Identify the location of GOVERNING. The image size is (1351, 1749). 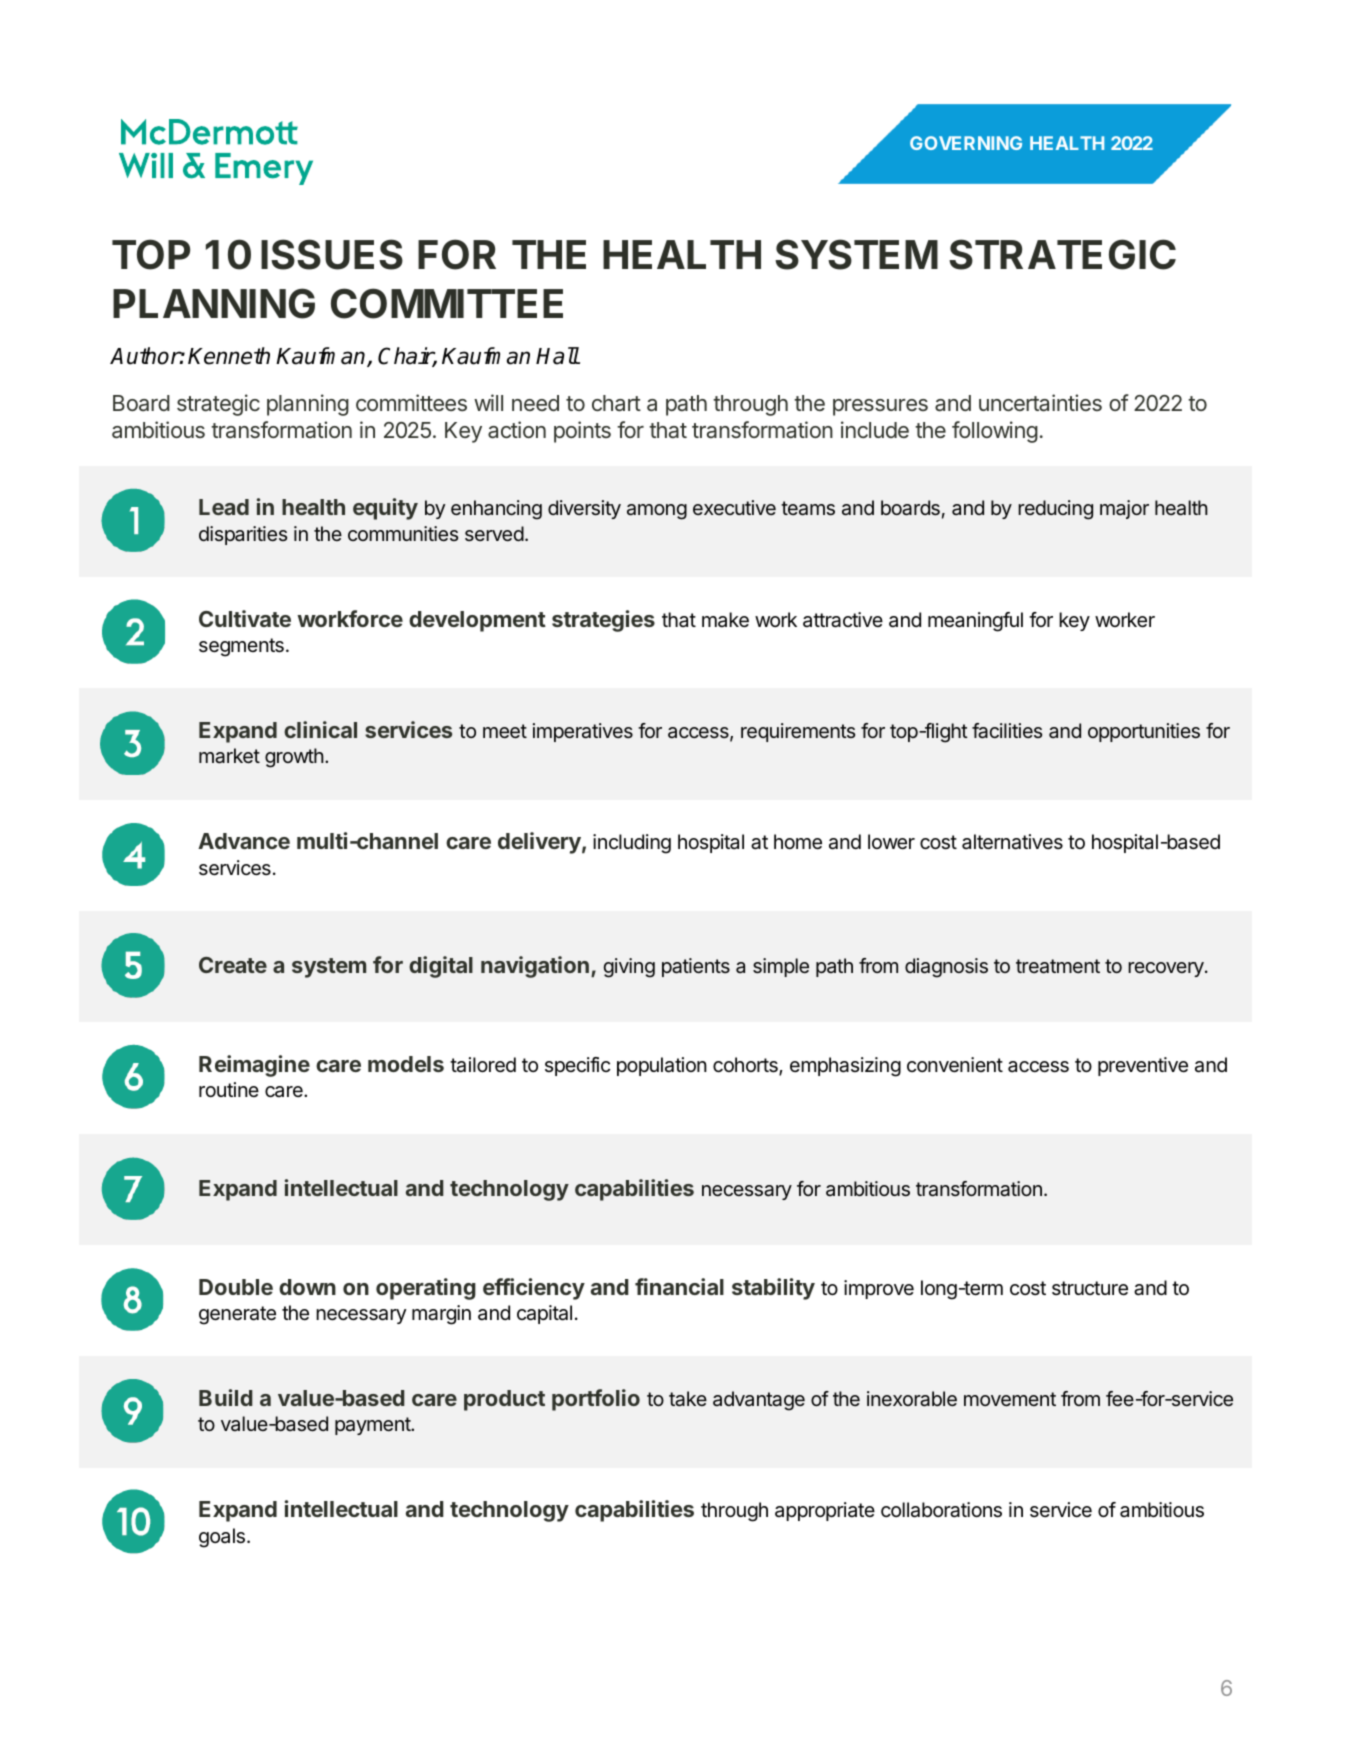
(966, 143).
